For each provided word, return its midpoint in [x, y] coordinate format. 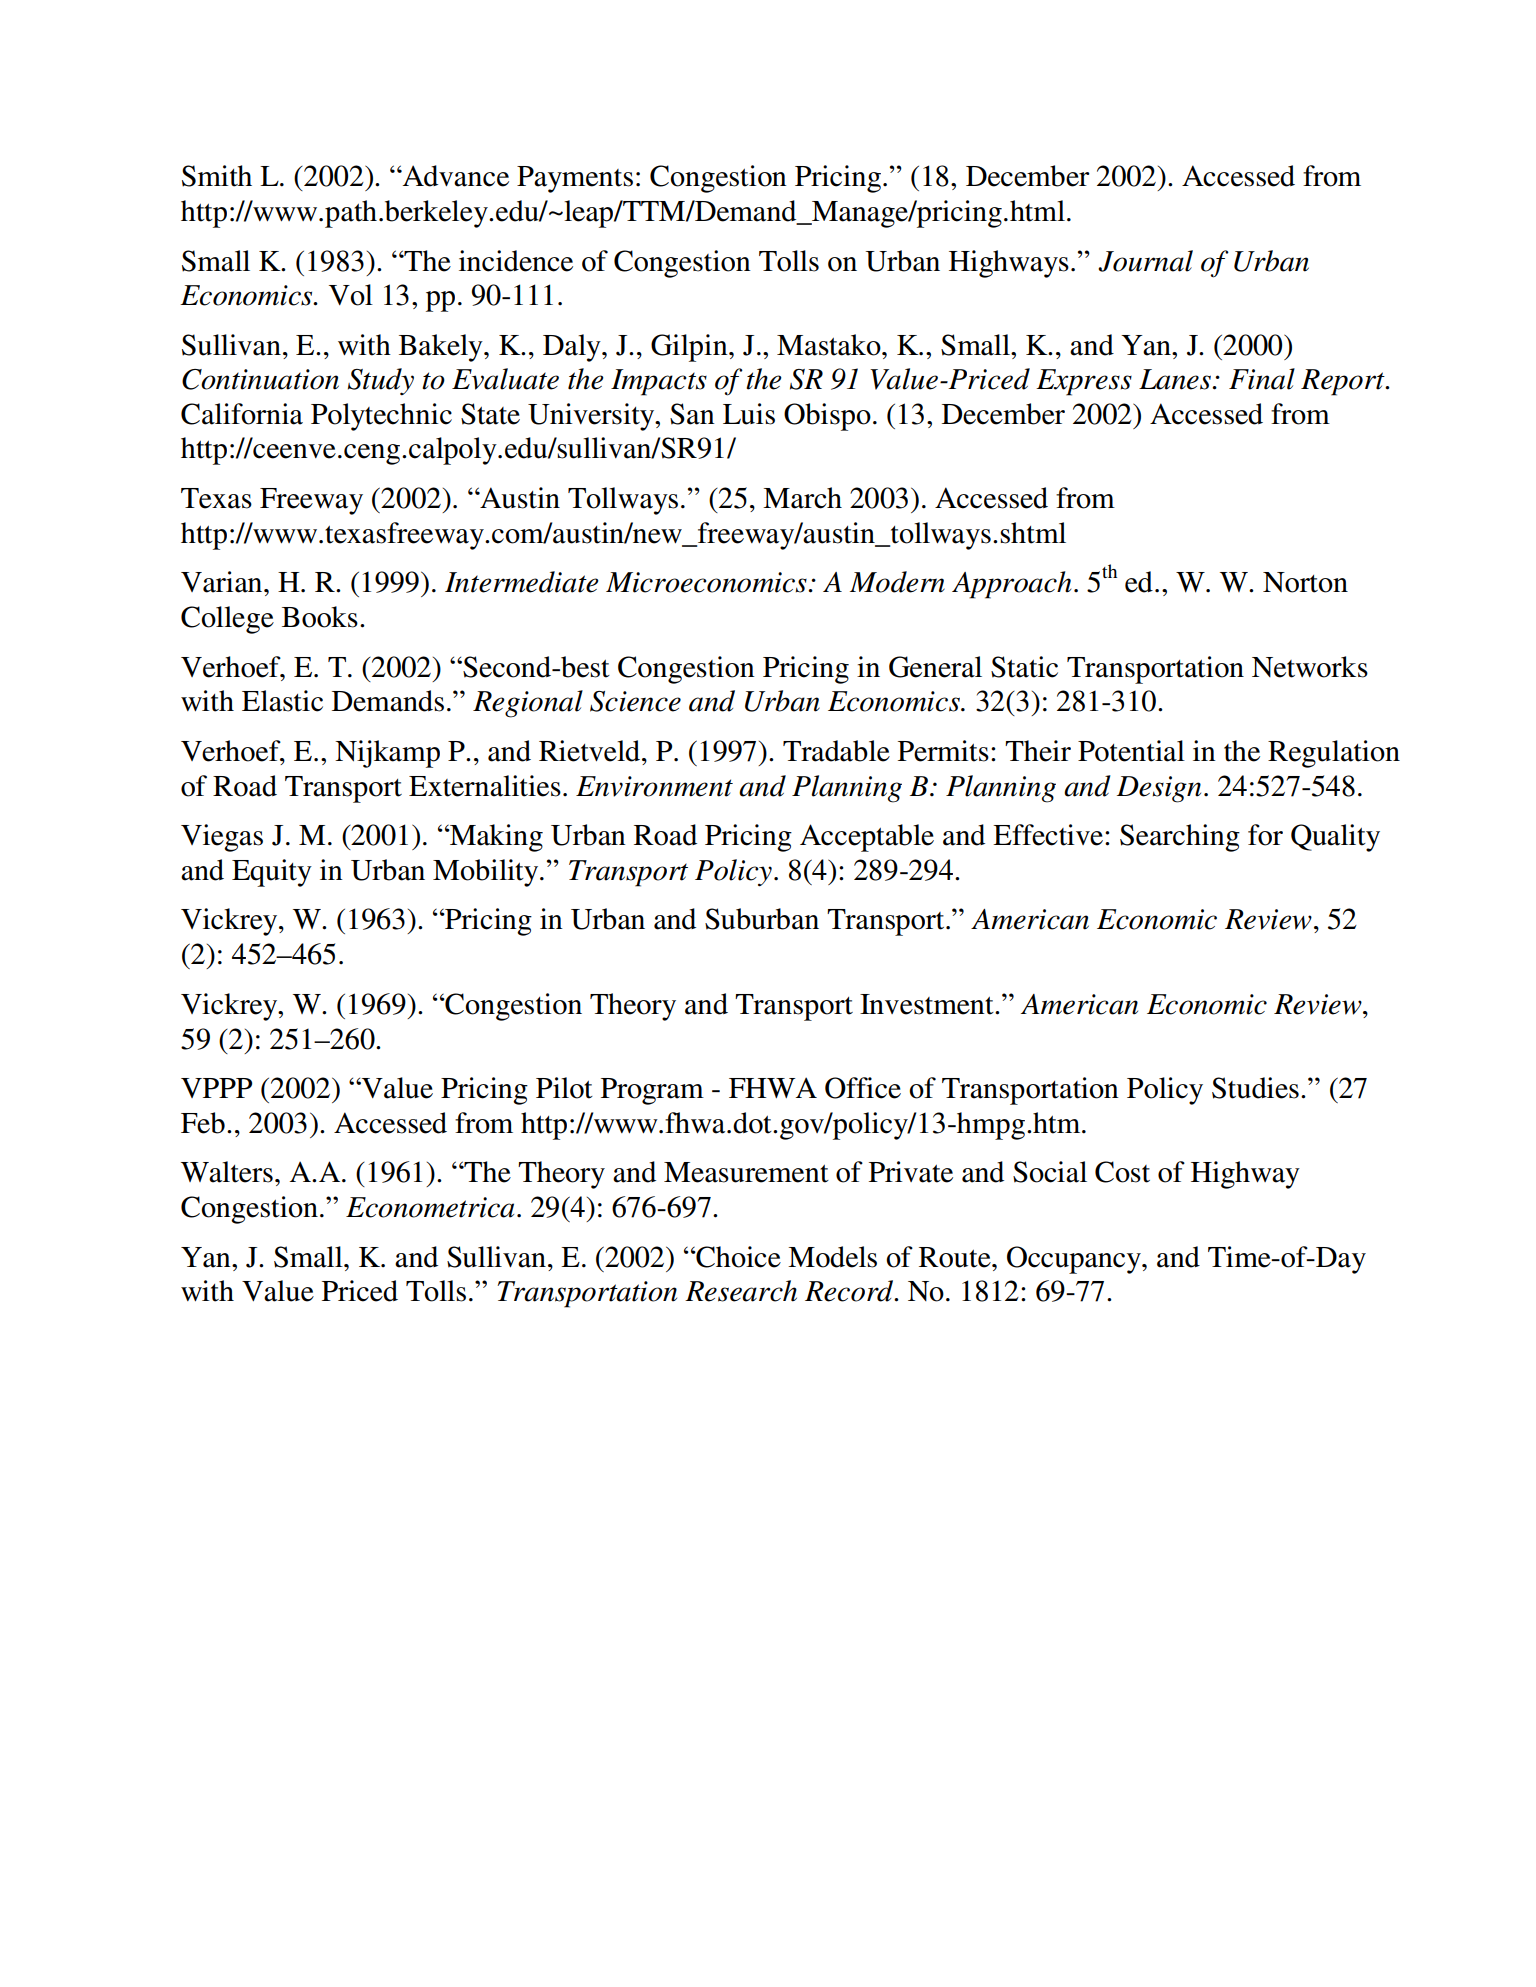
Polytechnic [381, 417]
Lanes [1176, 379]
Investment [928, 1004]
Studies [1255, 1088]
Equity [272, 873]
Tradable [836, 751]
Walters [227, 1172]
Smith [217, 176]
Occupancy [1075, 1260]
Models [832, 1257]
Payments [575, 179]
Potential [1131, 751]
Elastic [282, 701]
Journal [1145, 261]
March [802, 498]
